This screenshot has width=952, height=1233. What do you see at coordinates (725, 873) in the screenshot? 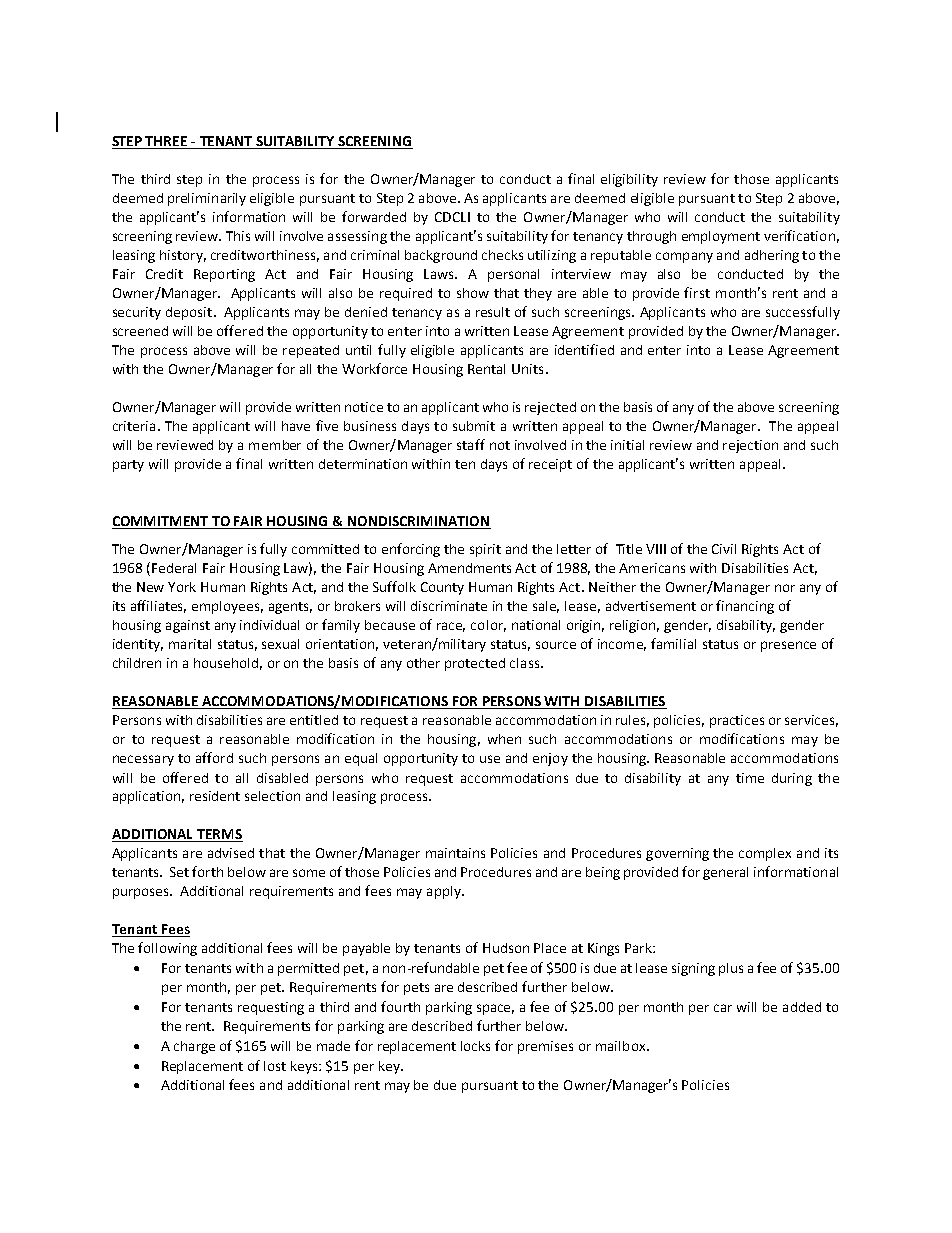
I see `general` at bounding box center [725, 873].
